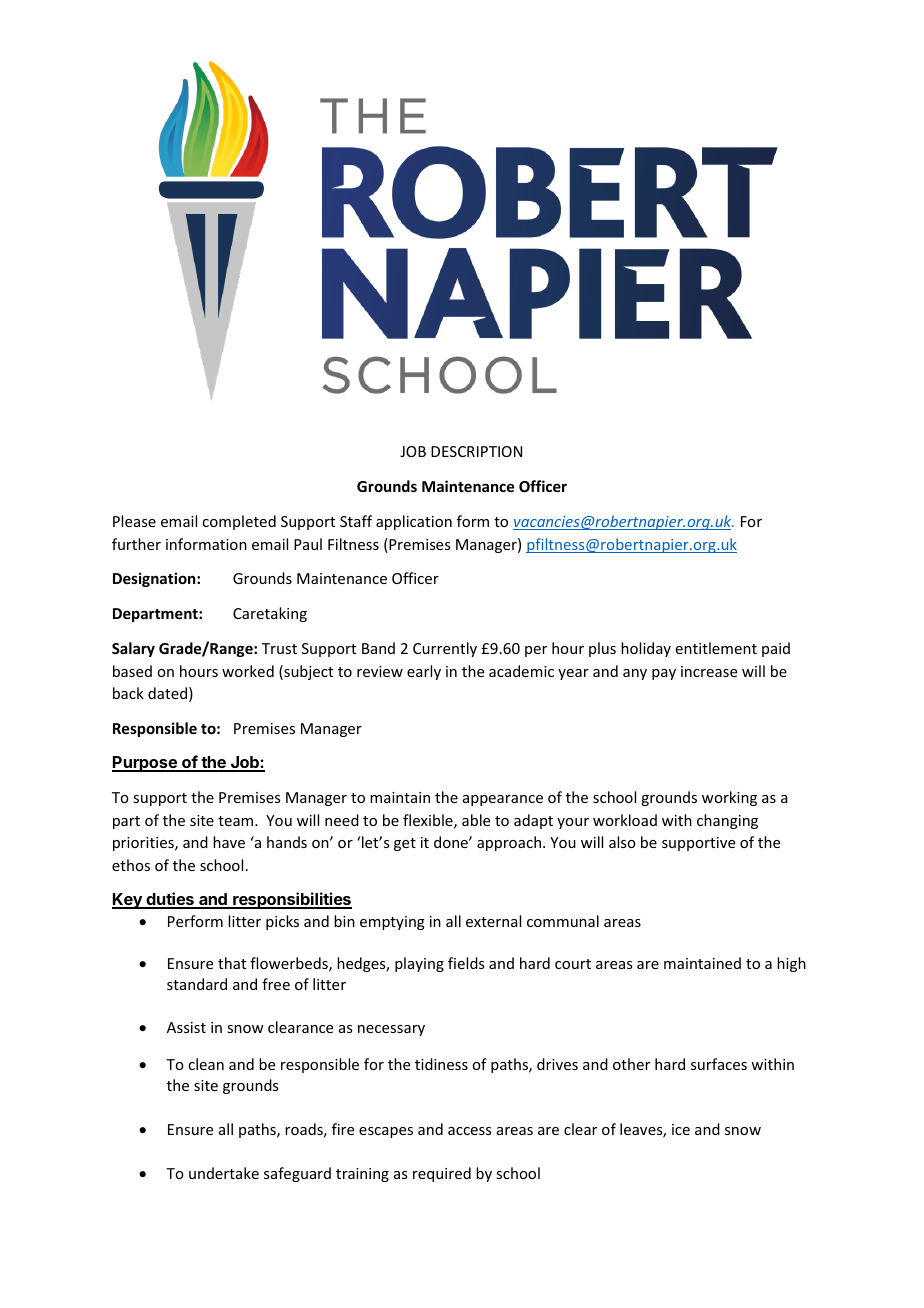 The image size is (924, 1308). Describe the element at coordinates (476, 820) in the page. I see `able` at that location.
